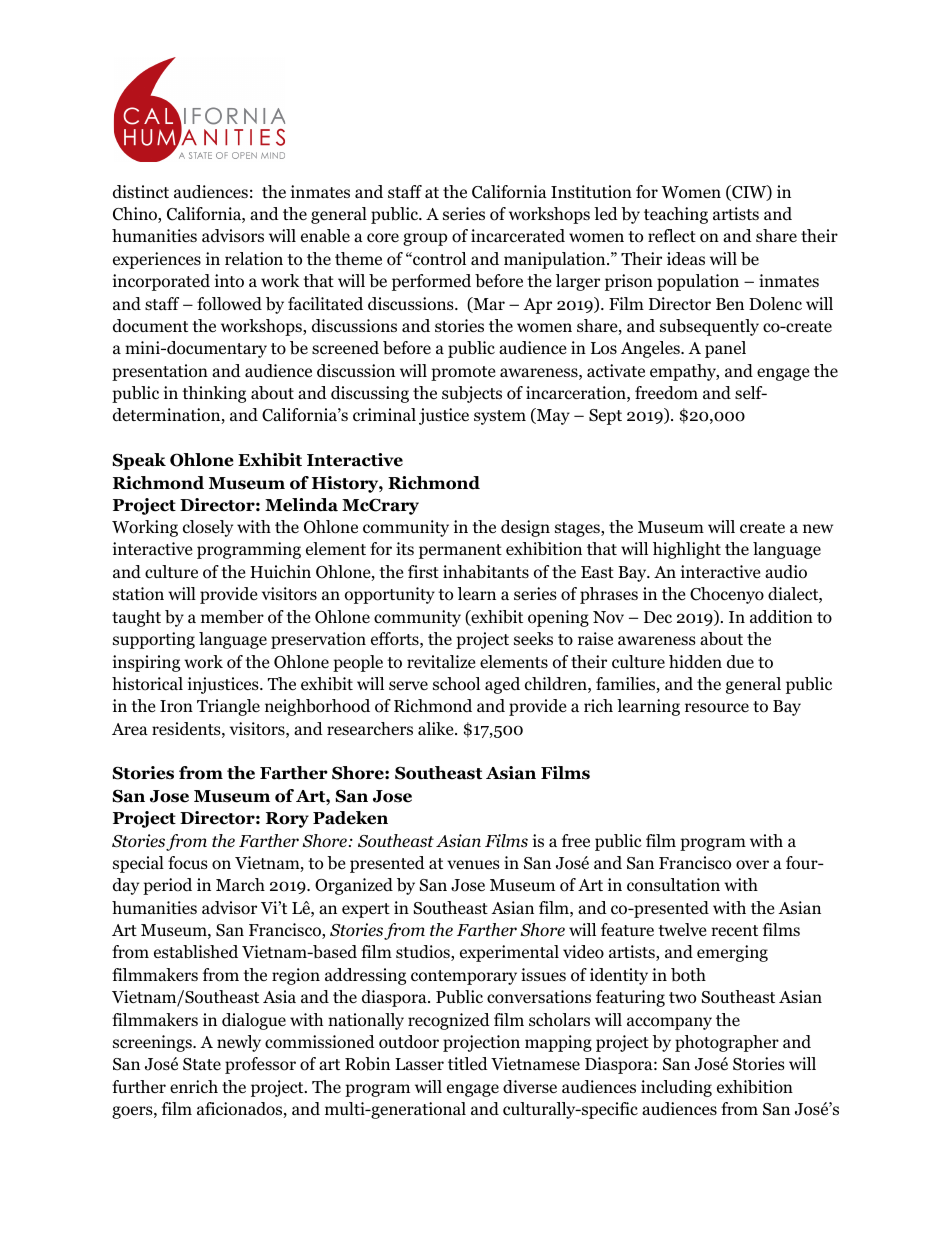  What do you see at coordinates (202, 1064) in the screenshot?
I see `State` at bounding box center [202, 1064].
